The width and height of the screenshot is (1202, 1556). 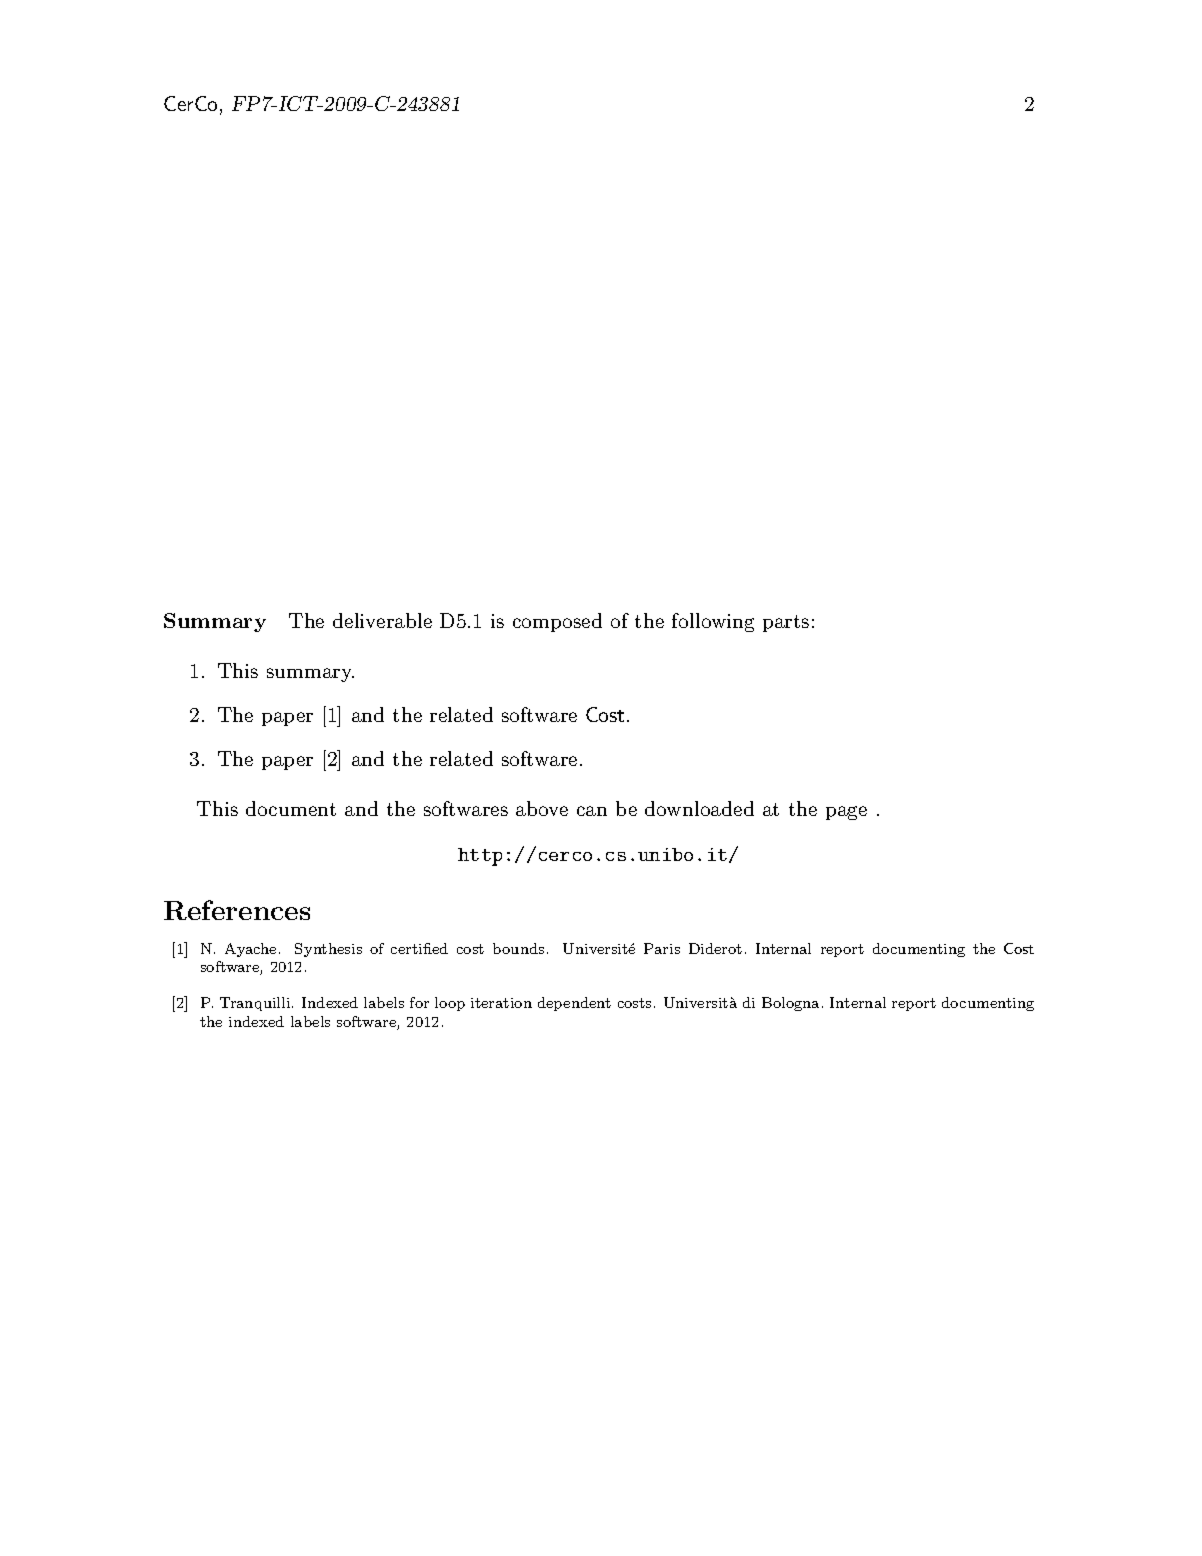 What do you see at coordinates (786, 623) in the screenshot?
I see `parts` at bounding box center [786, 623].
